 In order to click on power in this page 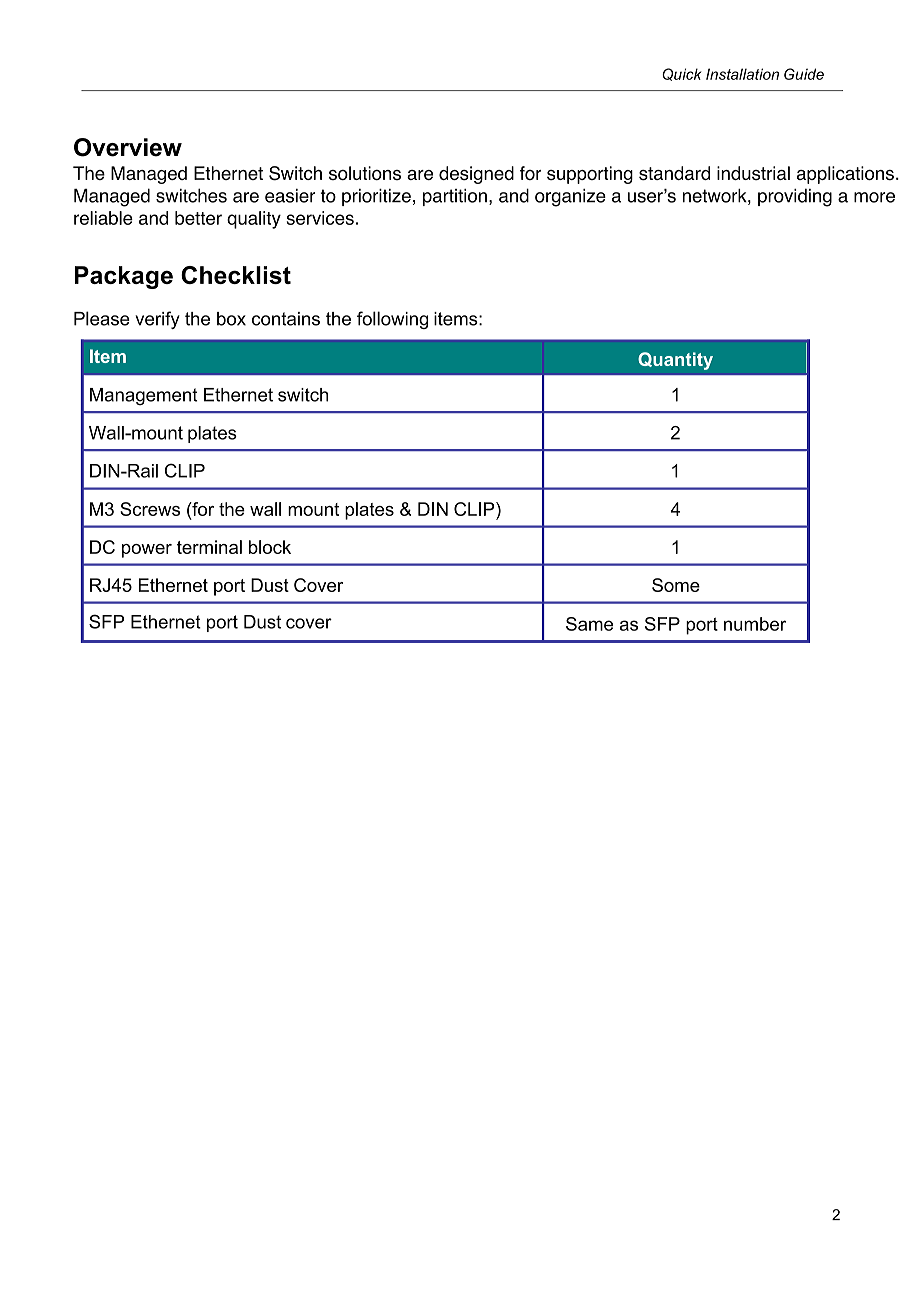, I will do `click(147, 551)`.
